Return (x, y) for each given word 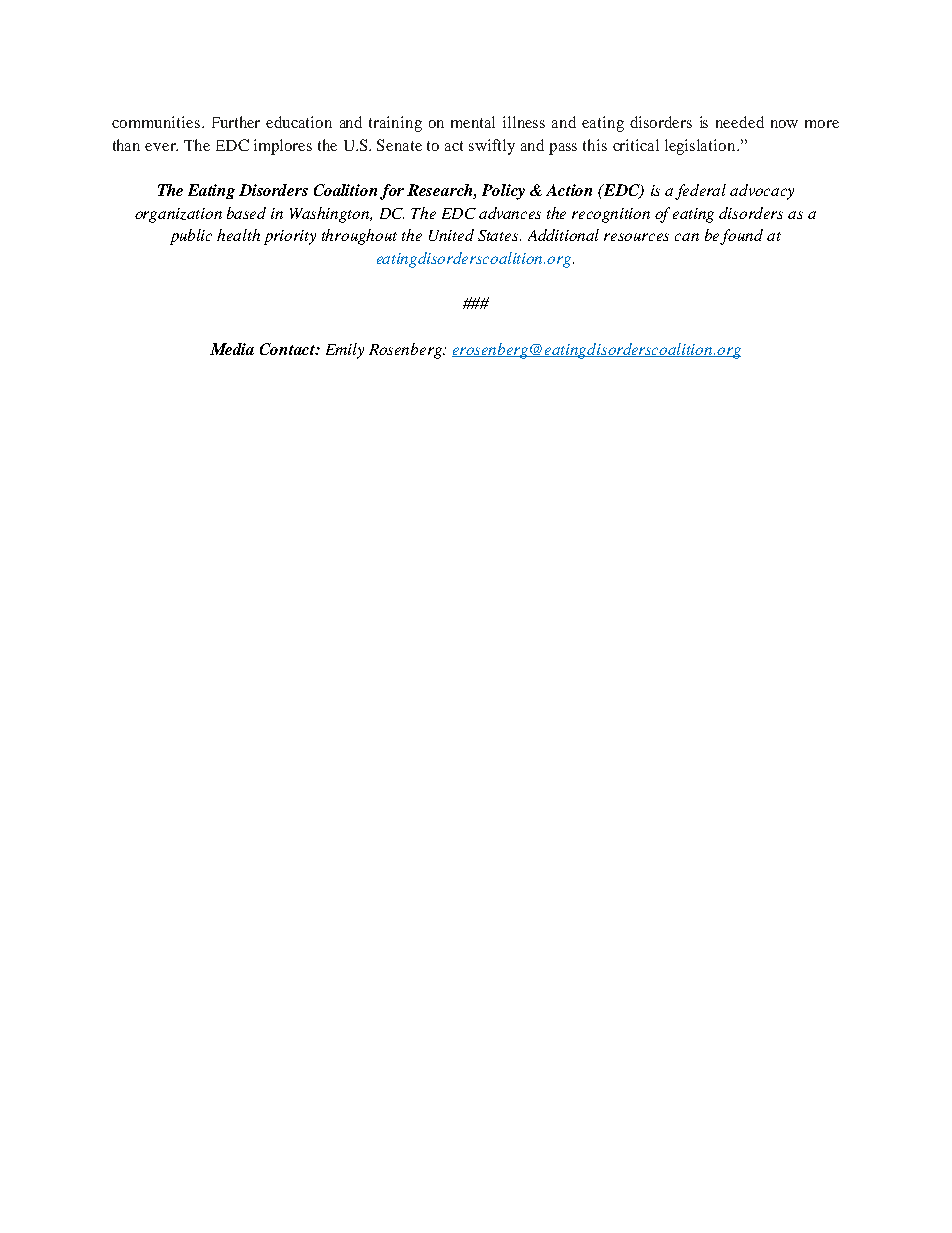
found (741, 237)
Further (236, 122)
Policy (503, 192)
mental (473, 122)
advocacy (762, 192)
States (499, 235)
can (687, 237)
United (451, 235)
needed (740, 122)
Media (232, 349)
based (246, 213)
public (191, 237)
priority (290, 237)
